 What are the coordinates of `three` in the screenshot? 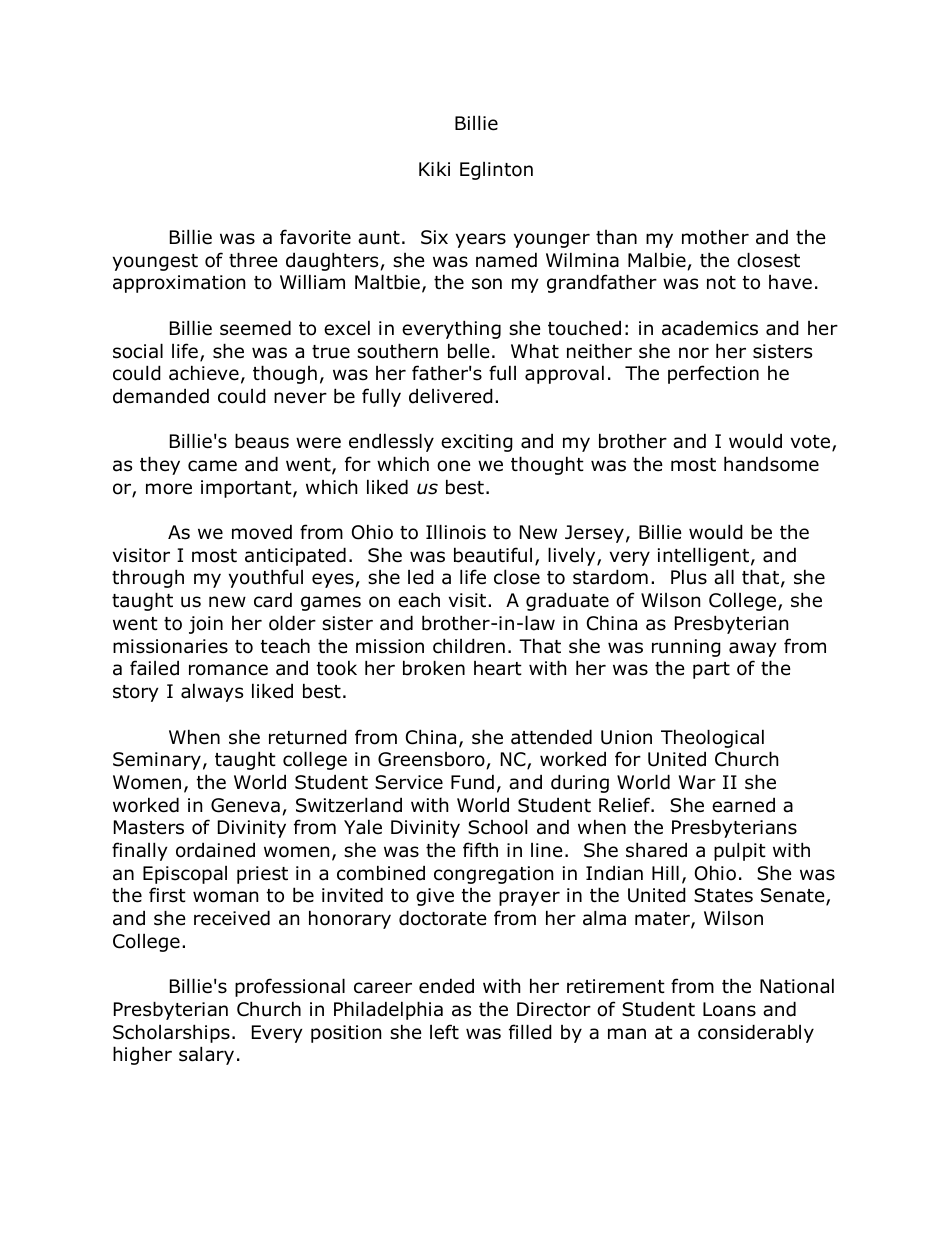 It's located at (253, 260).
